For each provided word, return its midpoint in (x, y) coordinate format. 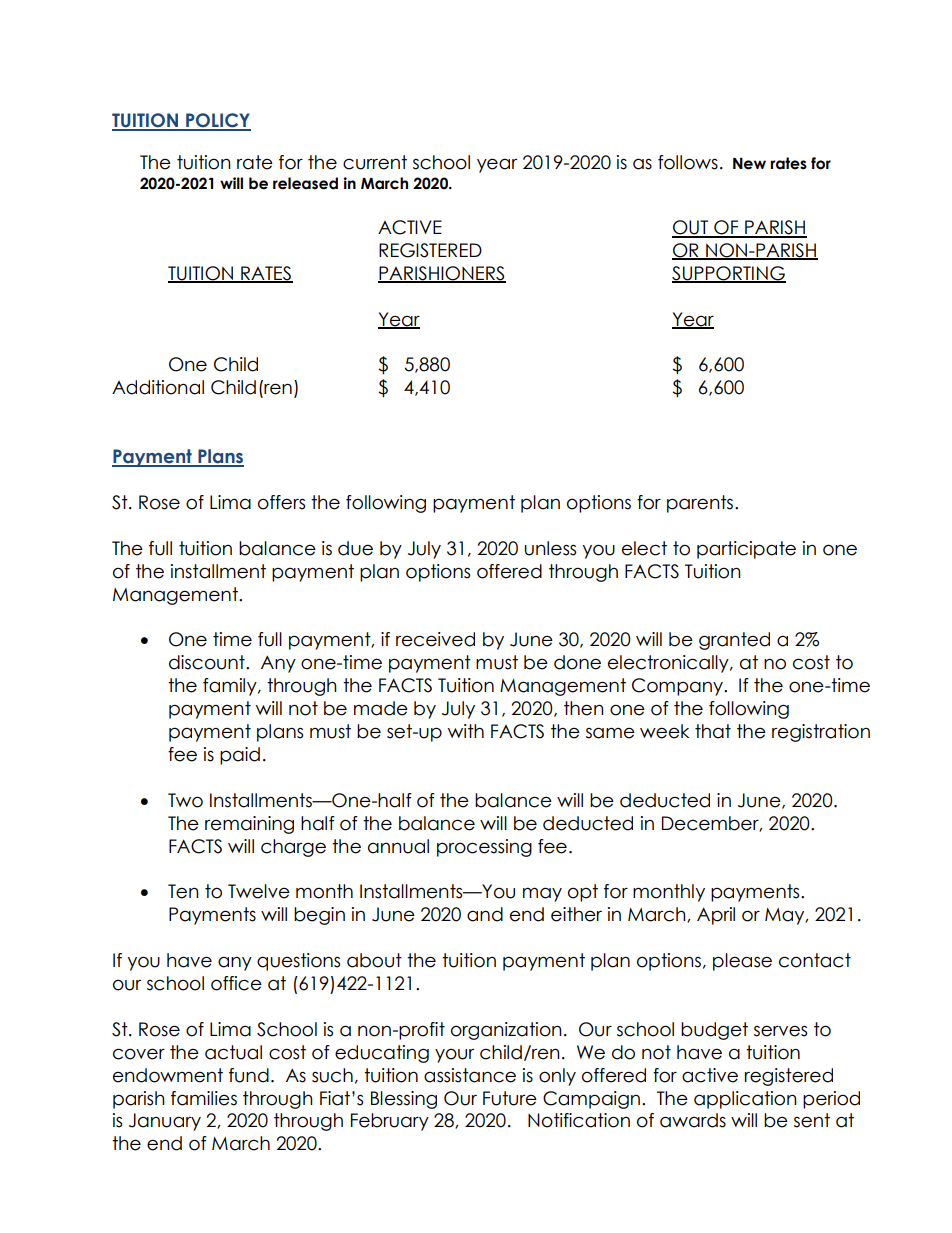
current (375, 162)
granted (734, 641)
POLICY (217, 121)
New (749, 164)
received (435, 639)
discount (208, 662)
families (204, 1098)
